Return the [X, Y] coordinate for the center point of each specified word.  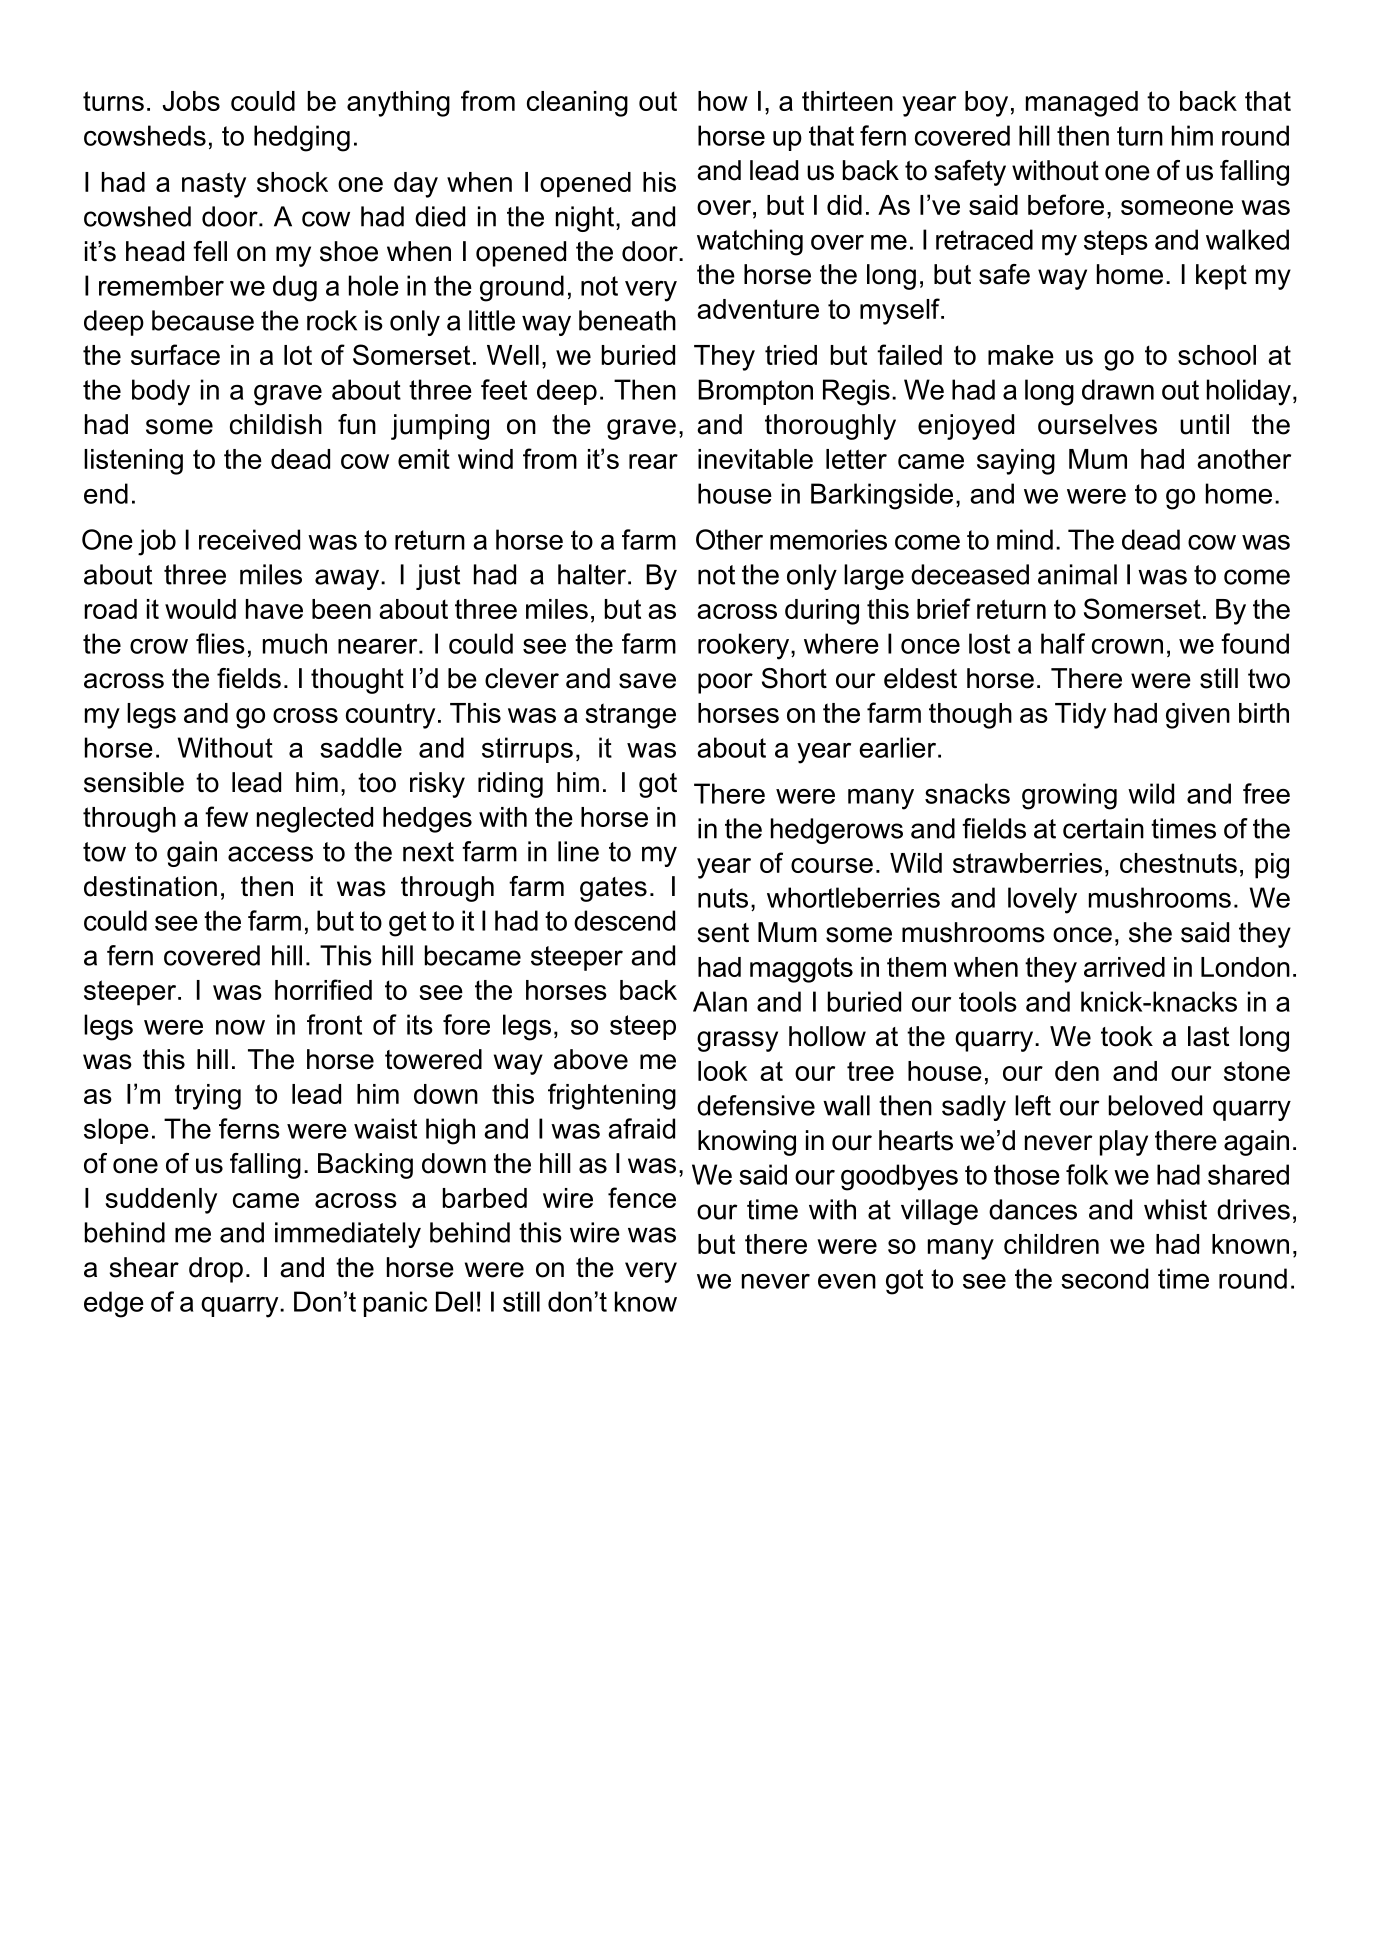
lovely [1042, 900]
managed [1082, 104]
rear [653, 461]
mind [1025, 539]
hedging [302, 138]
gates [613, 889]
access [270, 854]
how [723, 101]
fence [642, 1197]
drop [216, 1270]
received [249, 539]
